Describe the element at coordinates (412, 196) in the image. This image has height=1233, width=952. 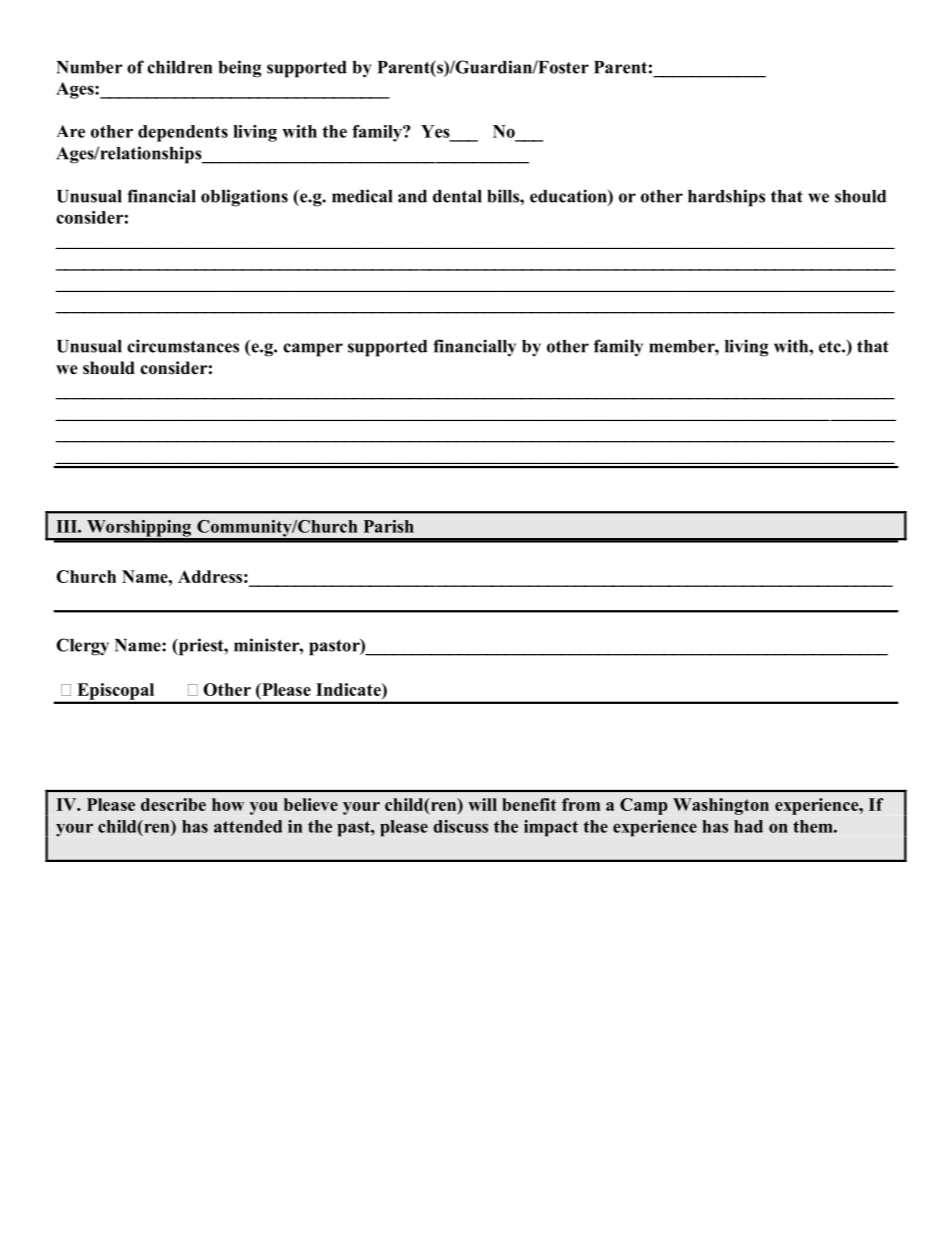
I see `and` at that location.
